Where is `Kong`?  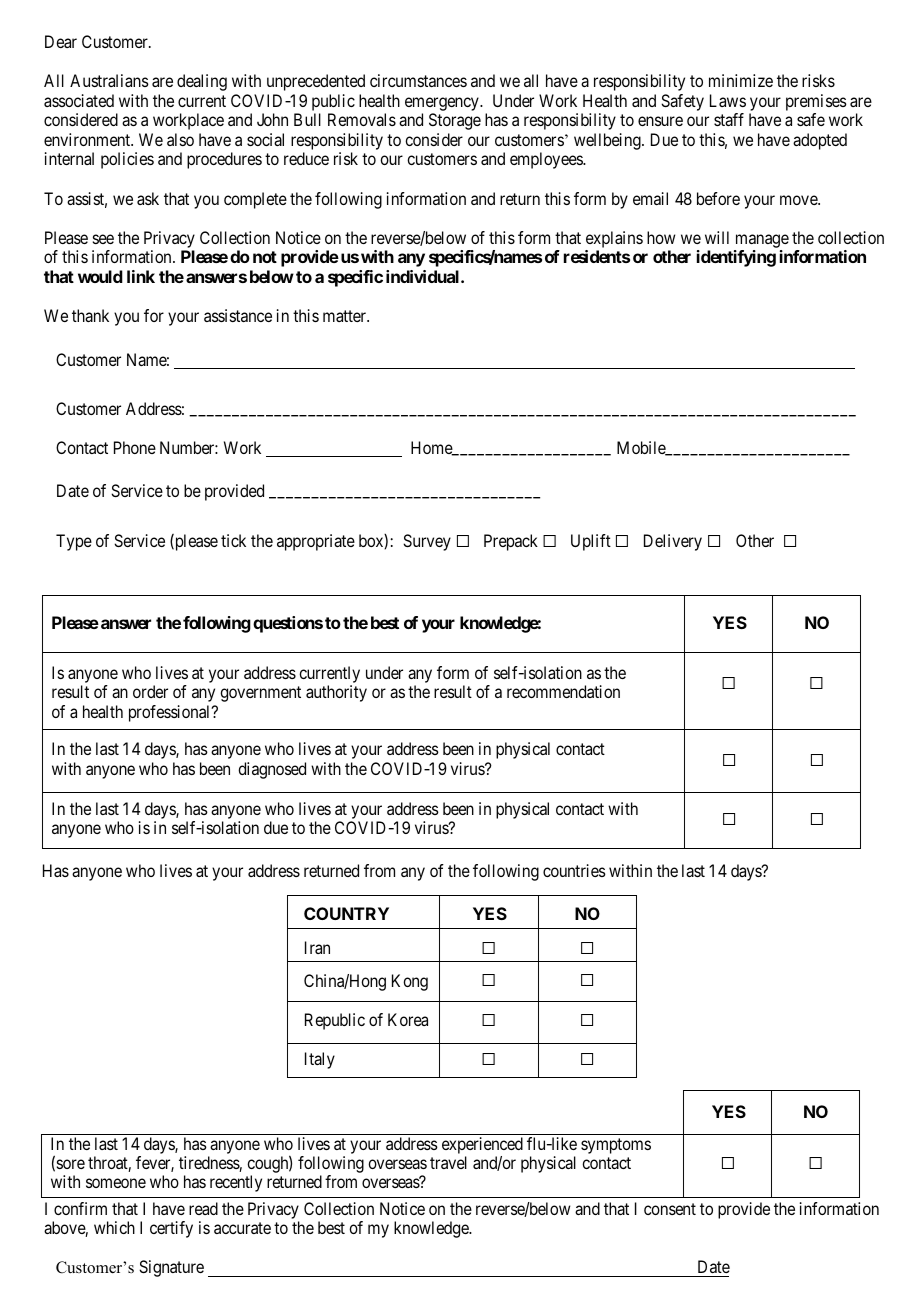 Kong is located at coordinates (410, 982).
